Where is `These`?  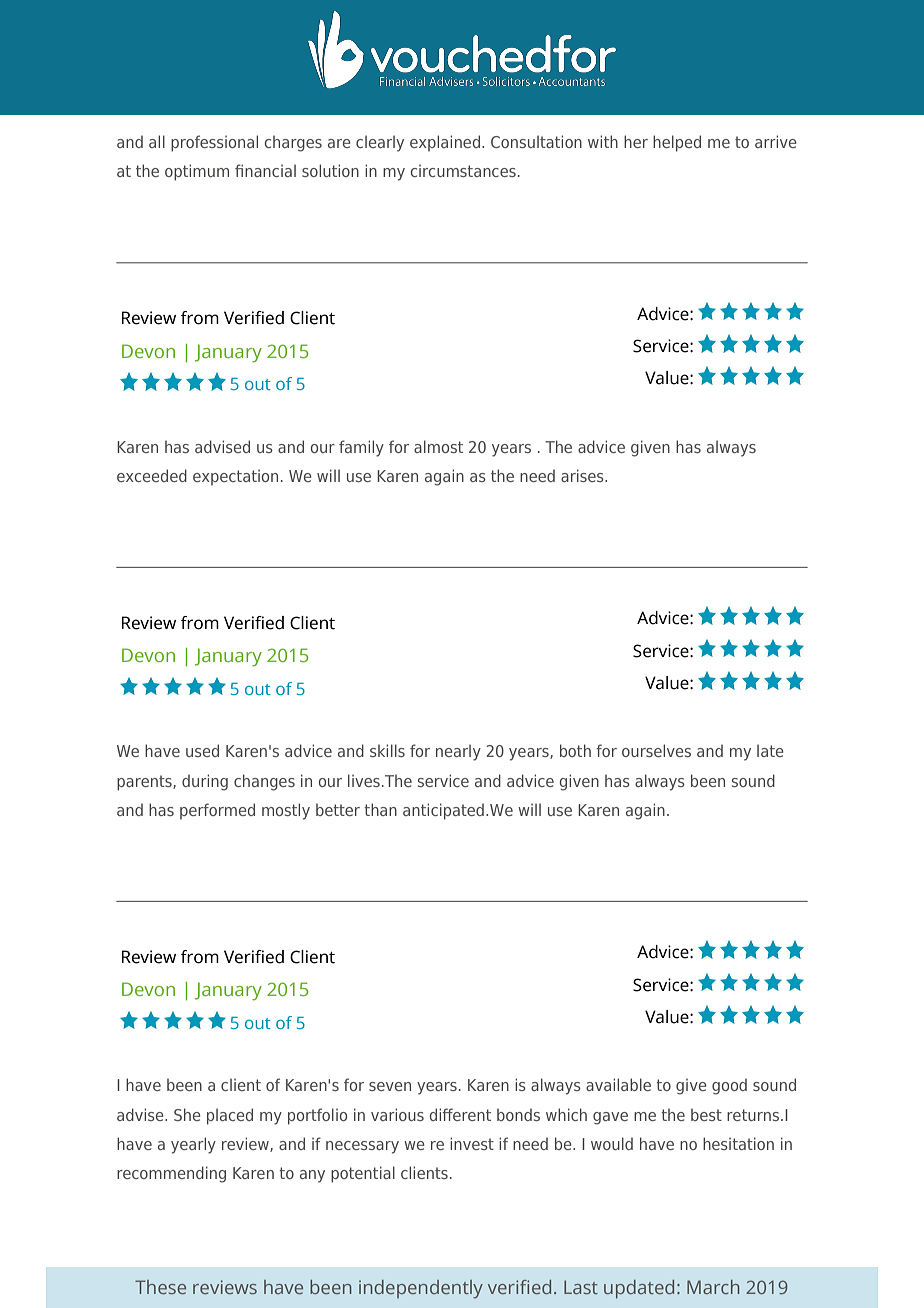
These is located at coordinates (160, 1287).
